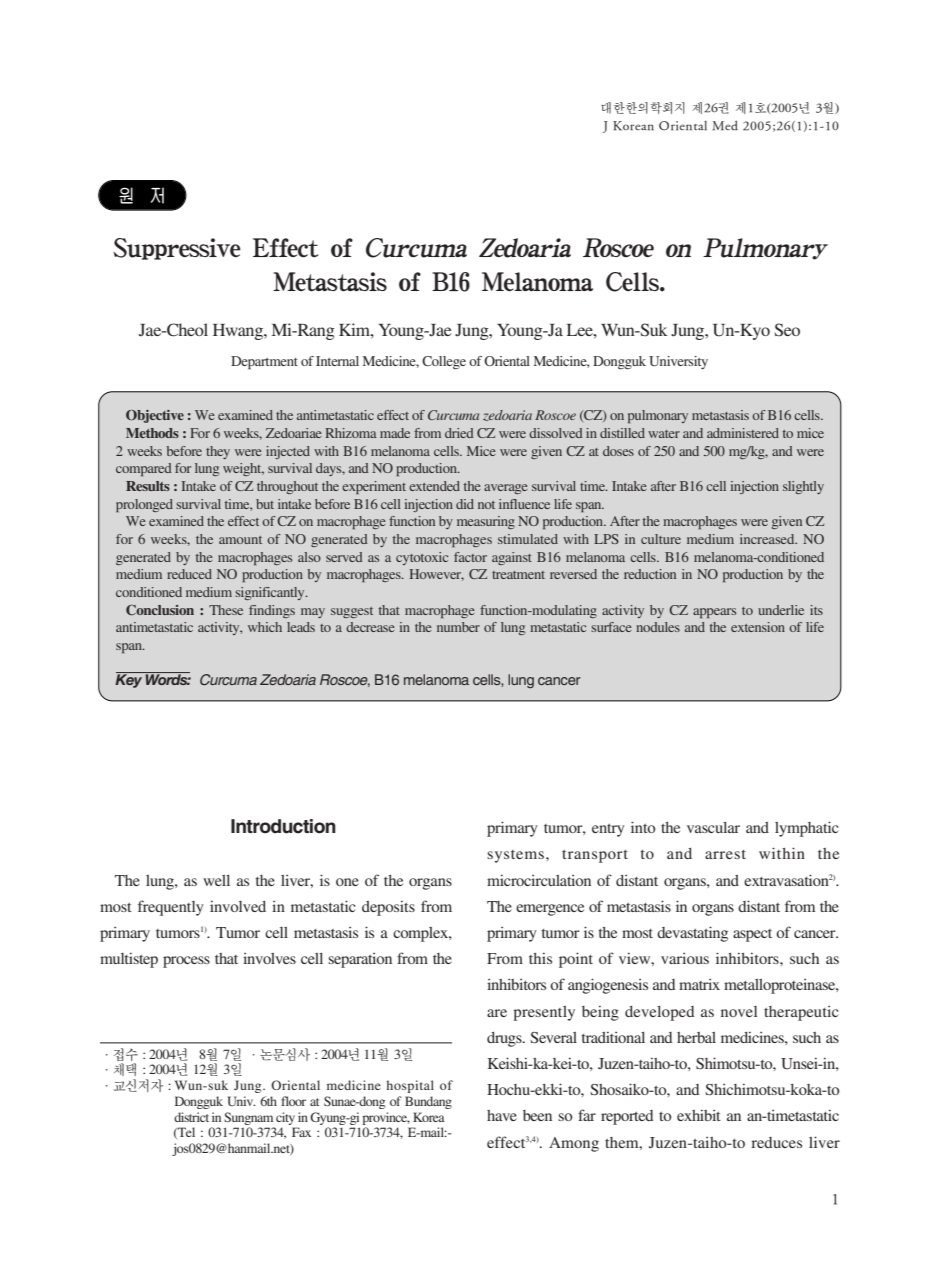  Describe the element at coordinates (458, 627) in the document. I see `number` at that location.
